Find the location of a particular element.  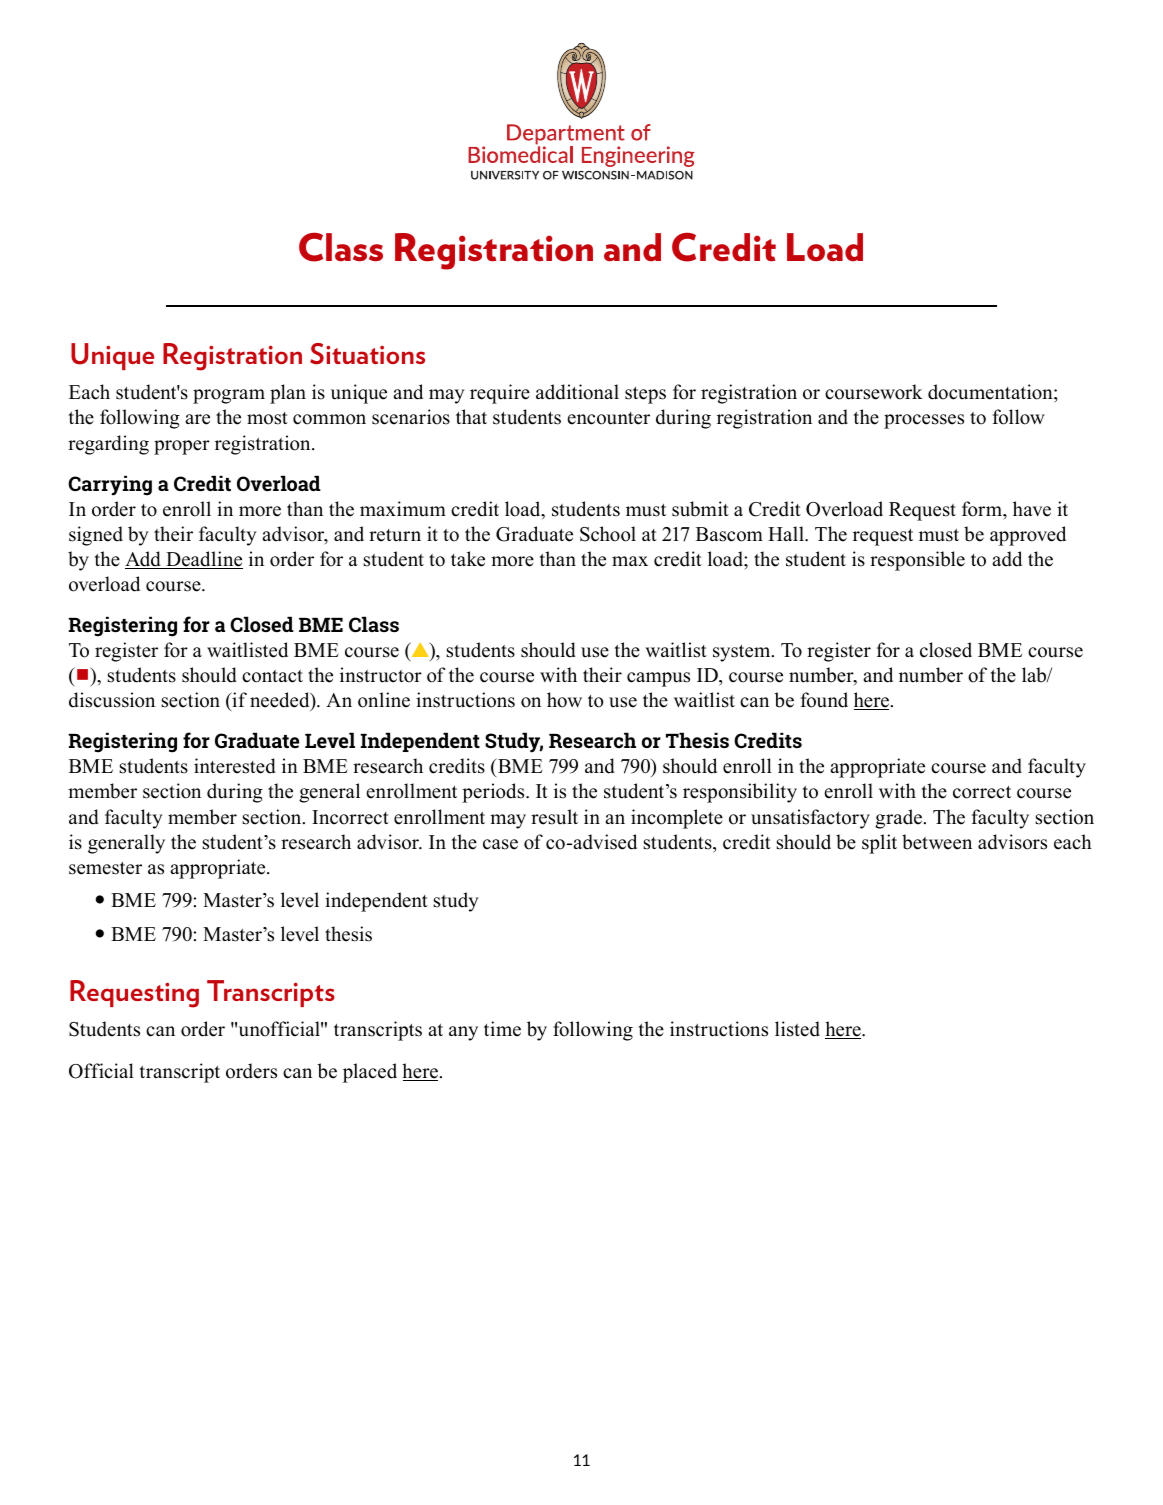

placed is located at coordinates (370, 1073).
